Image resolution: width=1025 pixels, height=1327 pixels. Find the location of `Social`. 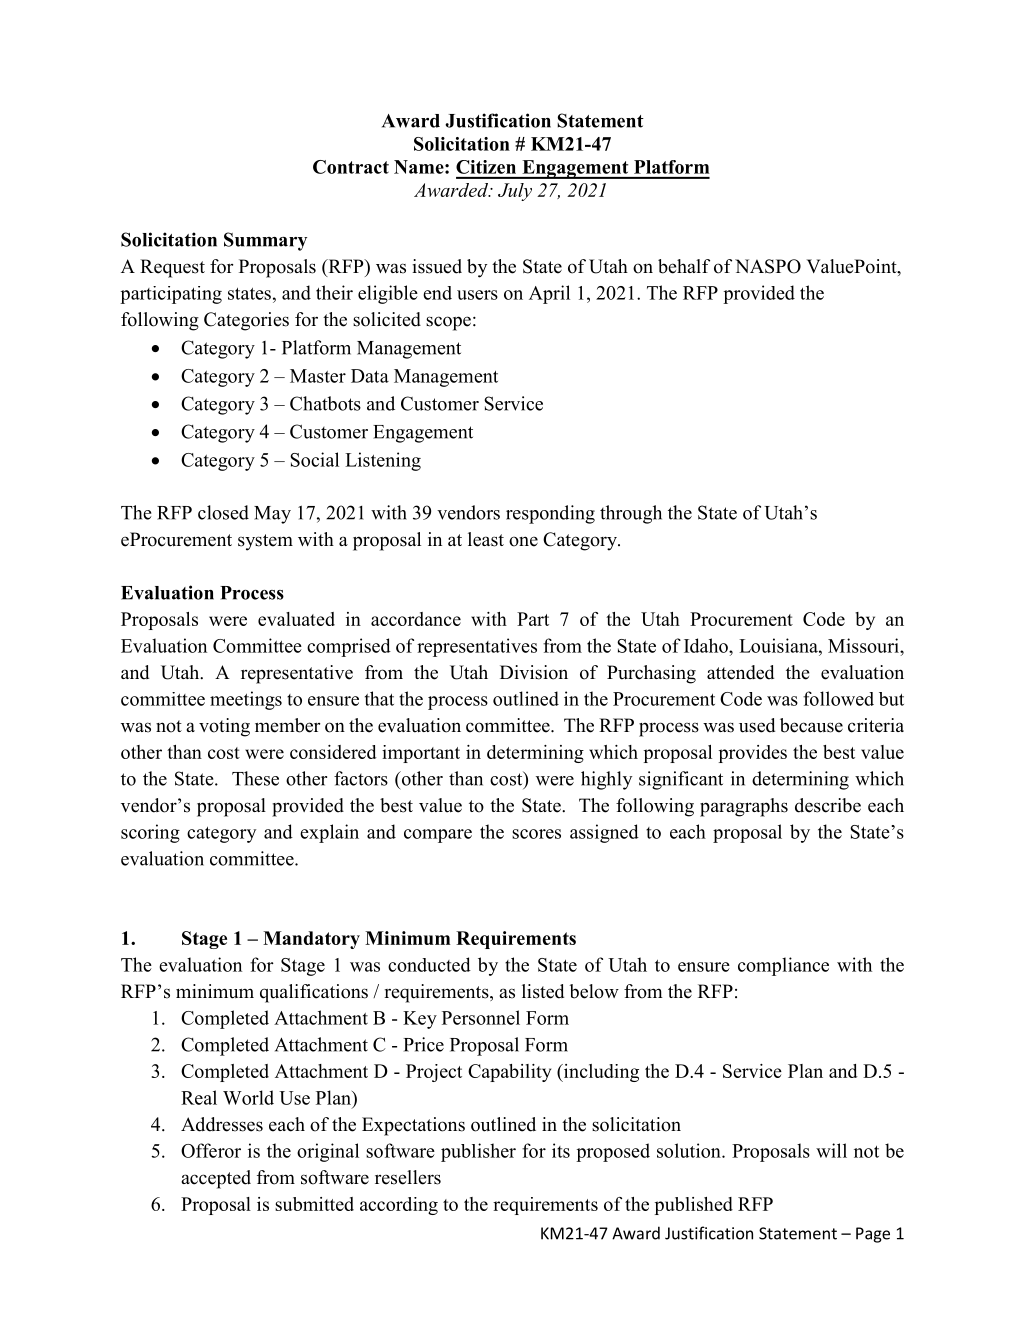

Social is located at coordinates (314, 459).
